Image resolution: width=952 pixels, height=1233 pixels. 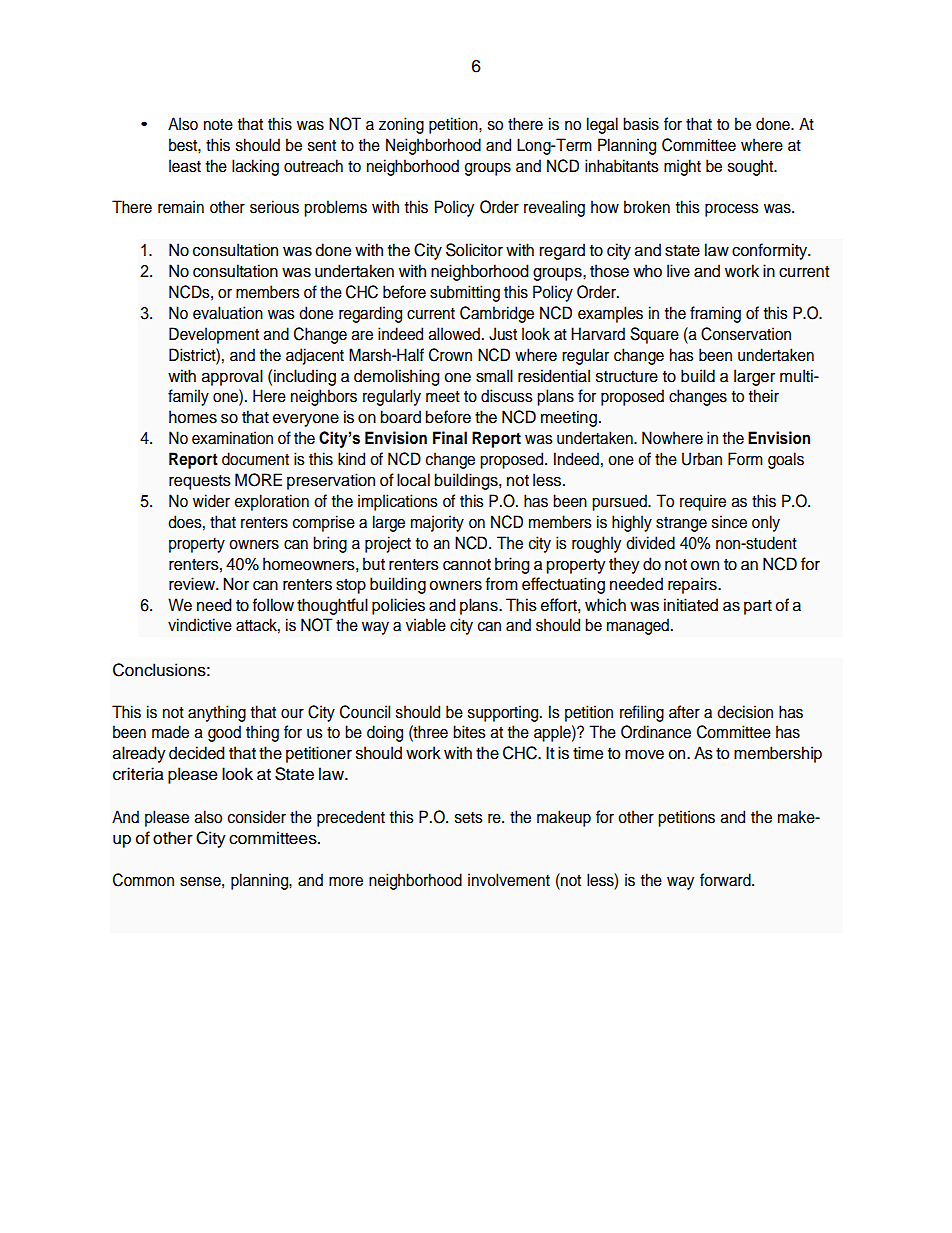 What do you see at coordinates (401, 125) in the image?
I see `zoning` at bounding box center [401, 125].
